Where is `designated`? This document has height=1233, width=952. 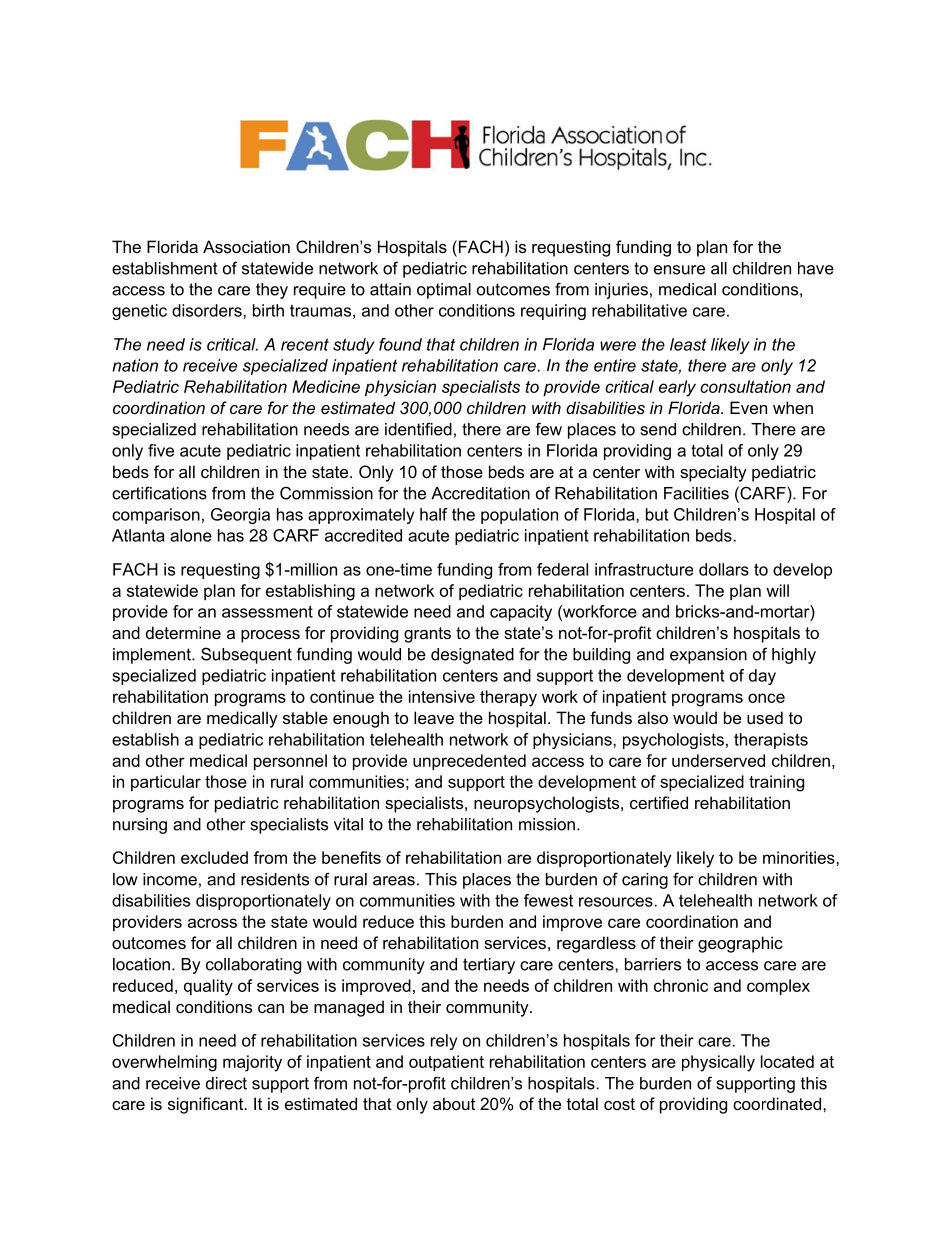
designated is located at coordinates (472, 656).
